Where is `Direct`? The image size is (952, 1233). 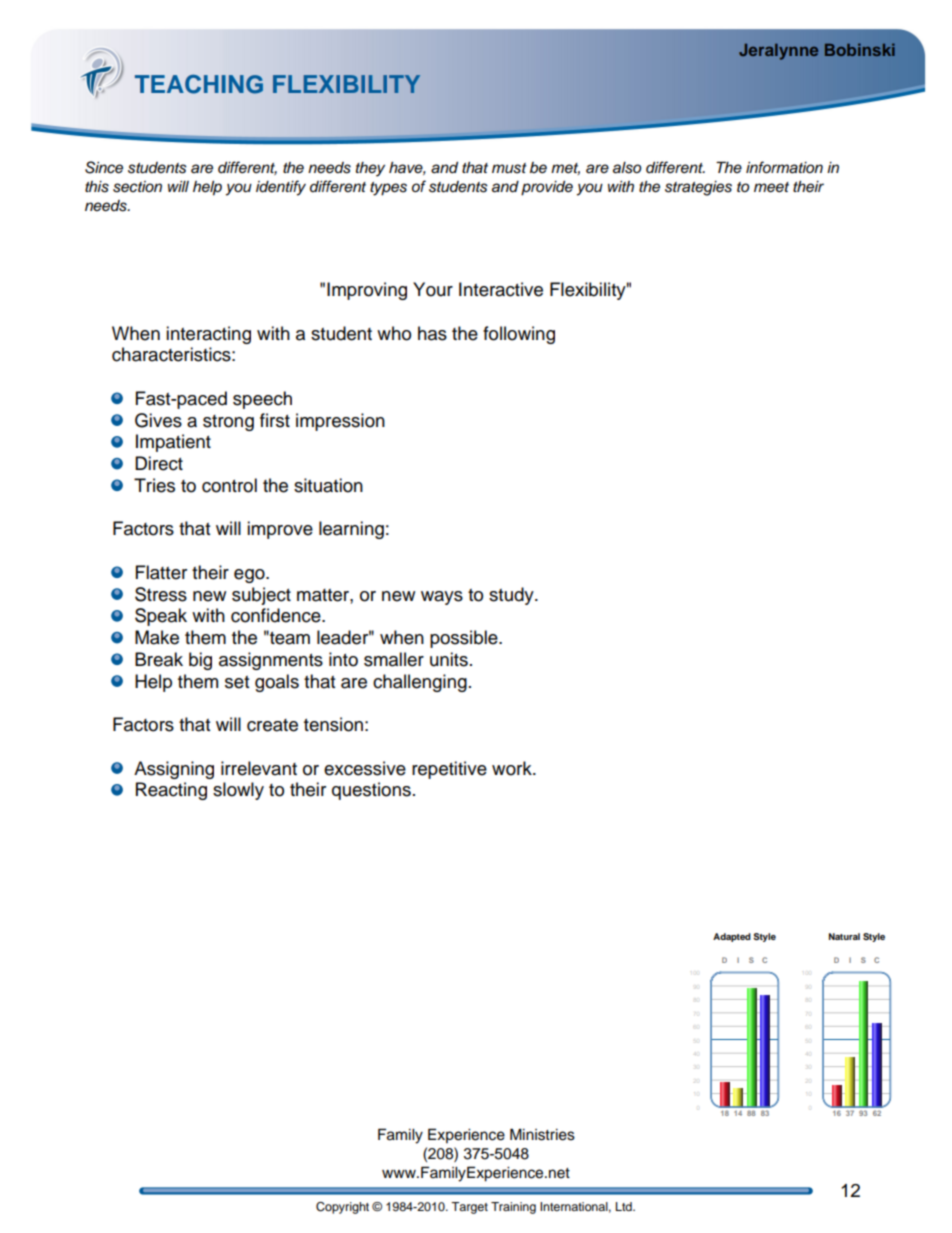
Direct is located at coordinates (159, 463).
